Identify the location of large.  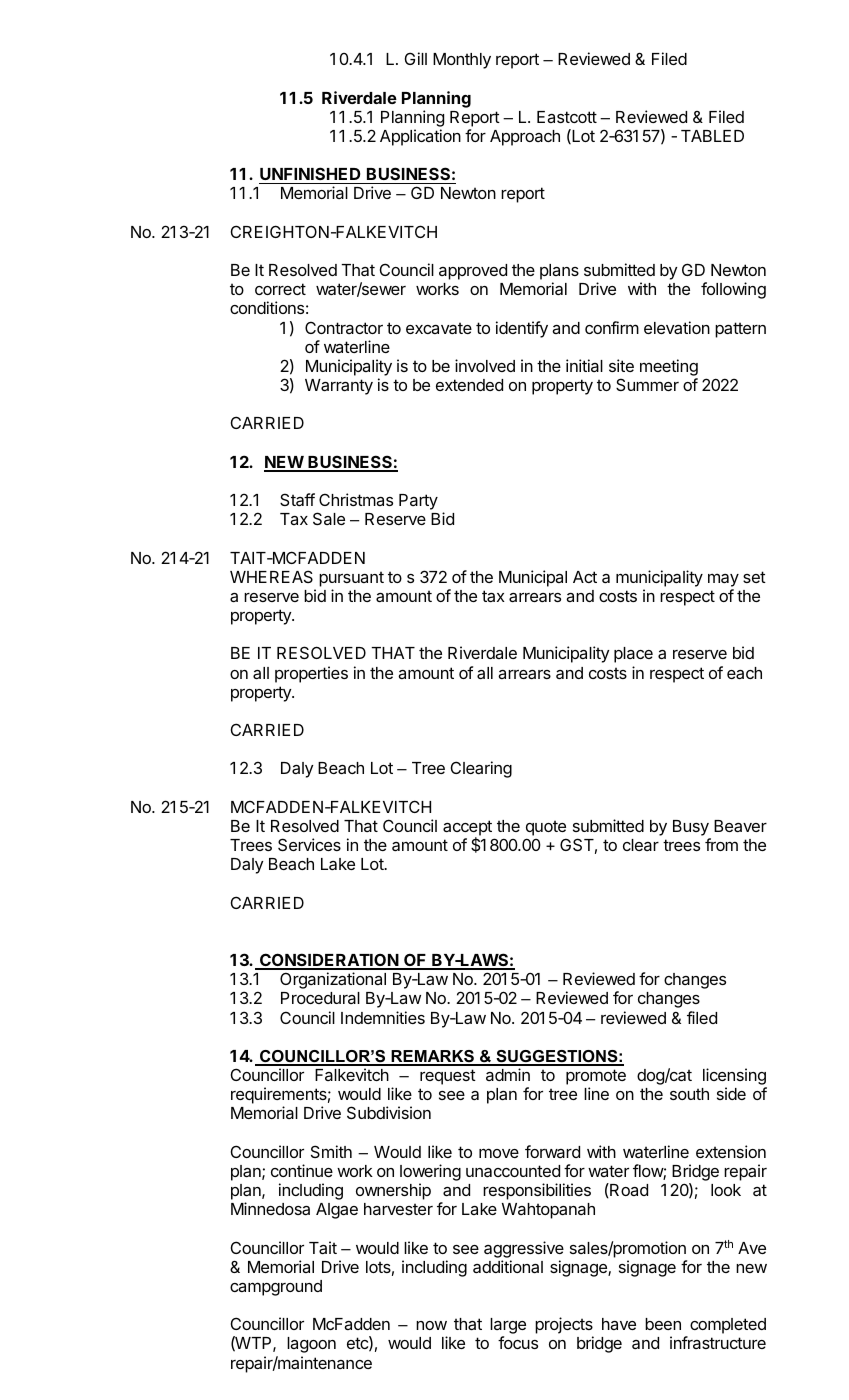
(508, 1327).
